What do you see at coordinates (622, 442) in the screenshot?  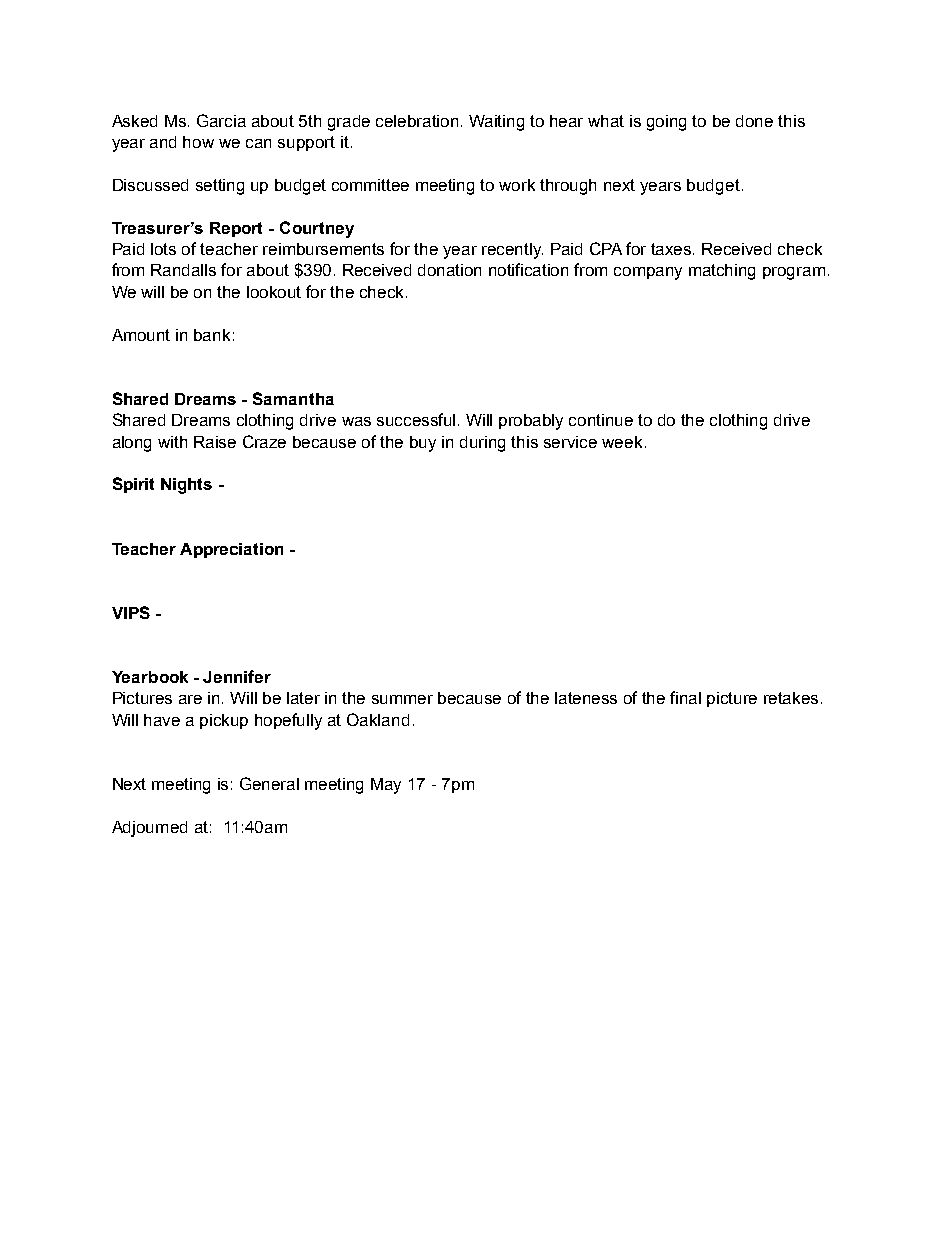 I see `week` at bounding box center [622, 442].
